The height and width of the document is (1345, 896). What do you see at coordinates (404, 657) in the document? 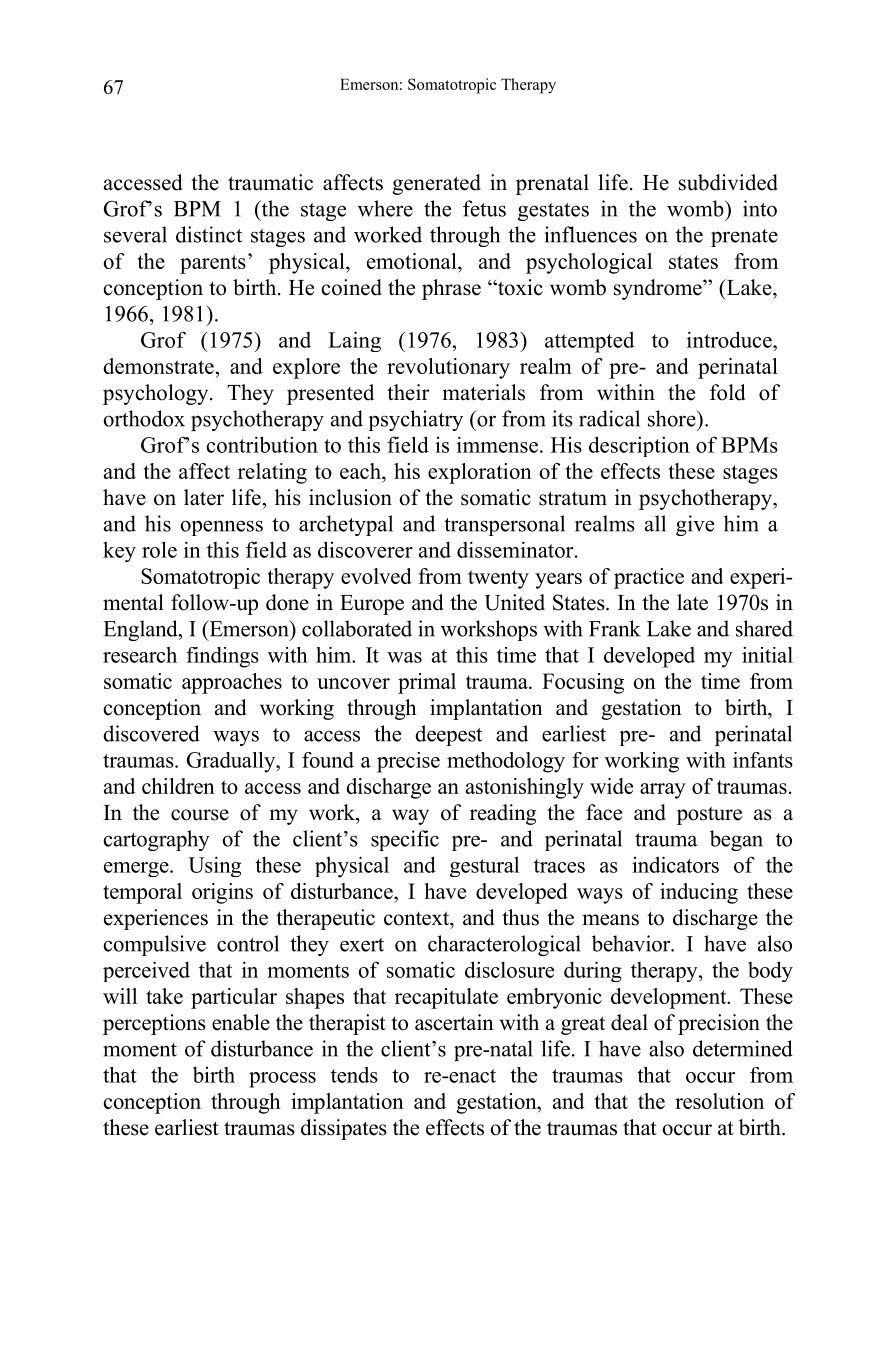
I see `was` at bounding box center [404, 657].
